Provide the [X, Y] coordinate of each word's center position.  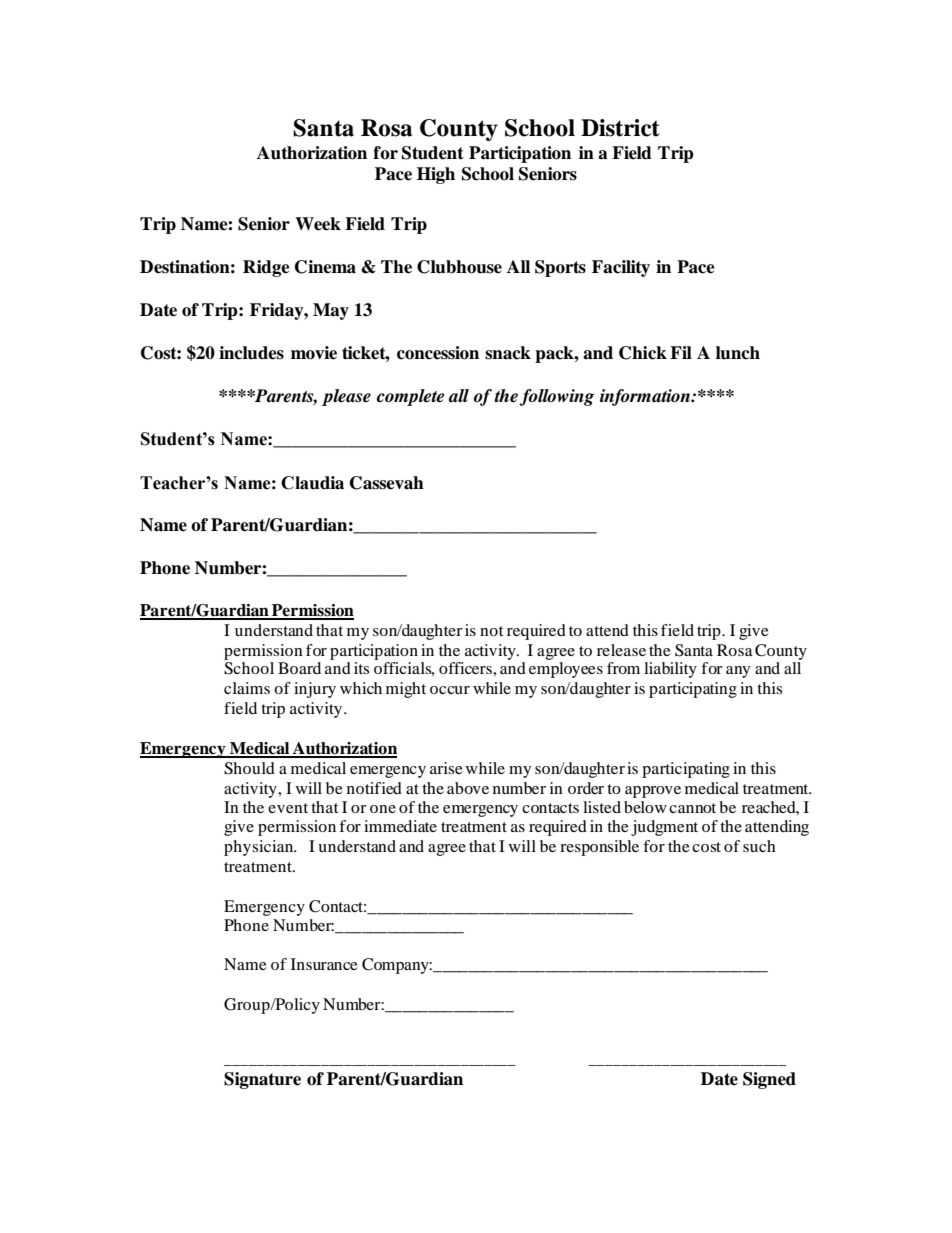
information [646, 397]
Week [318, 224]
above [468, 788]
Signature [262, 1080]
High [436, 175]
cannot [692, 808]
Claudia [312, 483]
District [620, 128]
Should [249, 768]
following [556, 397]
